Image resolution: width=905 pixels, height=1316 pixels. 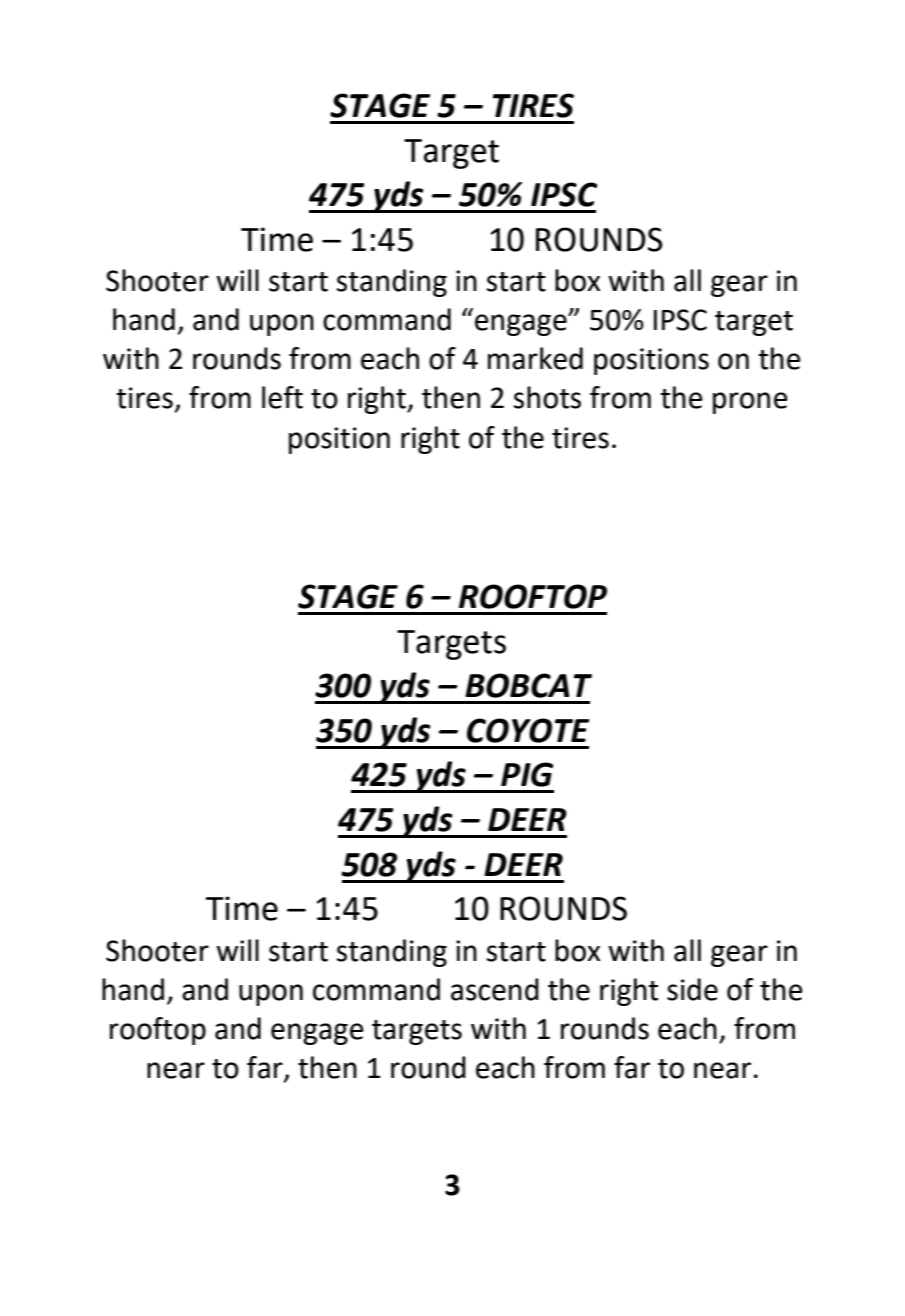 I want to click on left, so click(x=282, y=397).
